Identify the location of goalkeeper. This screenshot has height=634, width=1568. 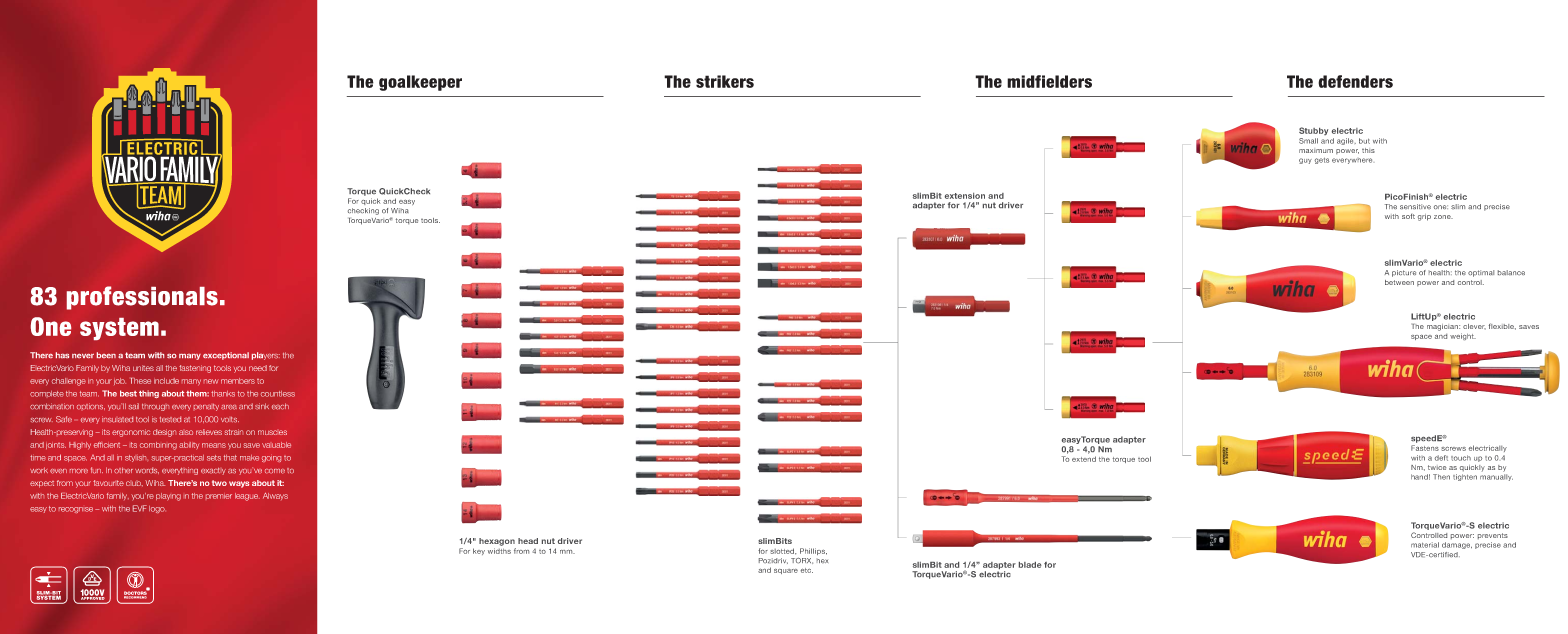
(420, 83).
